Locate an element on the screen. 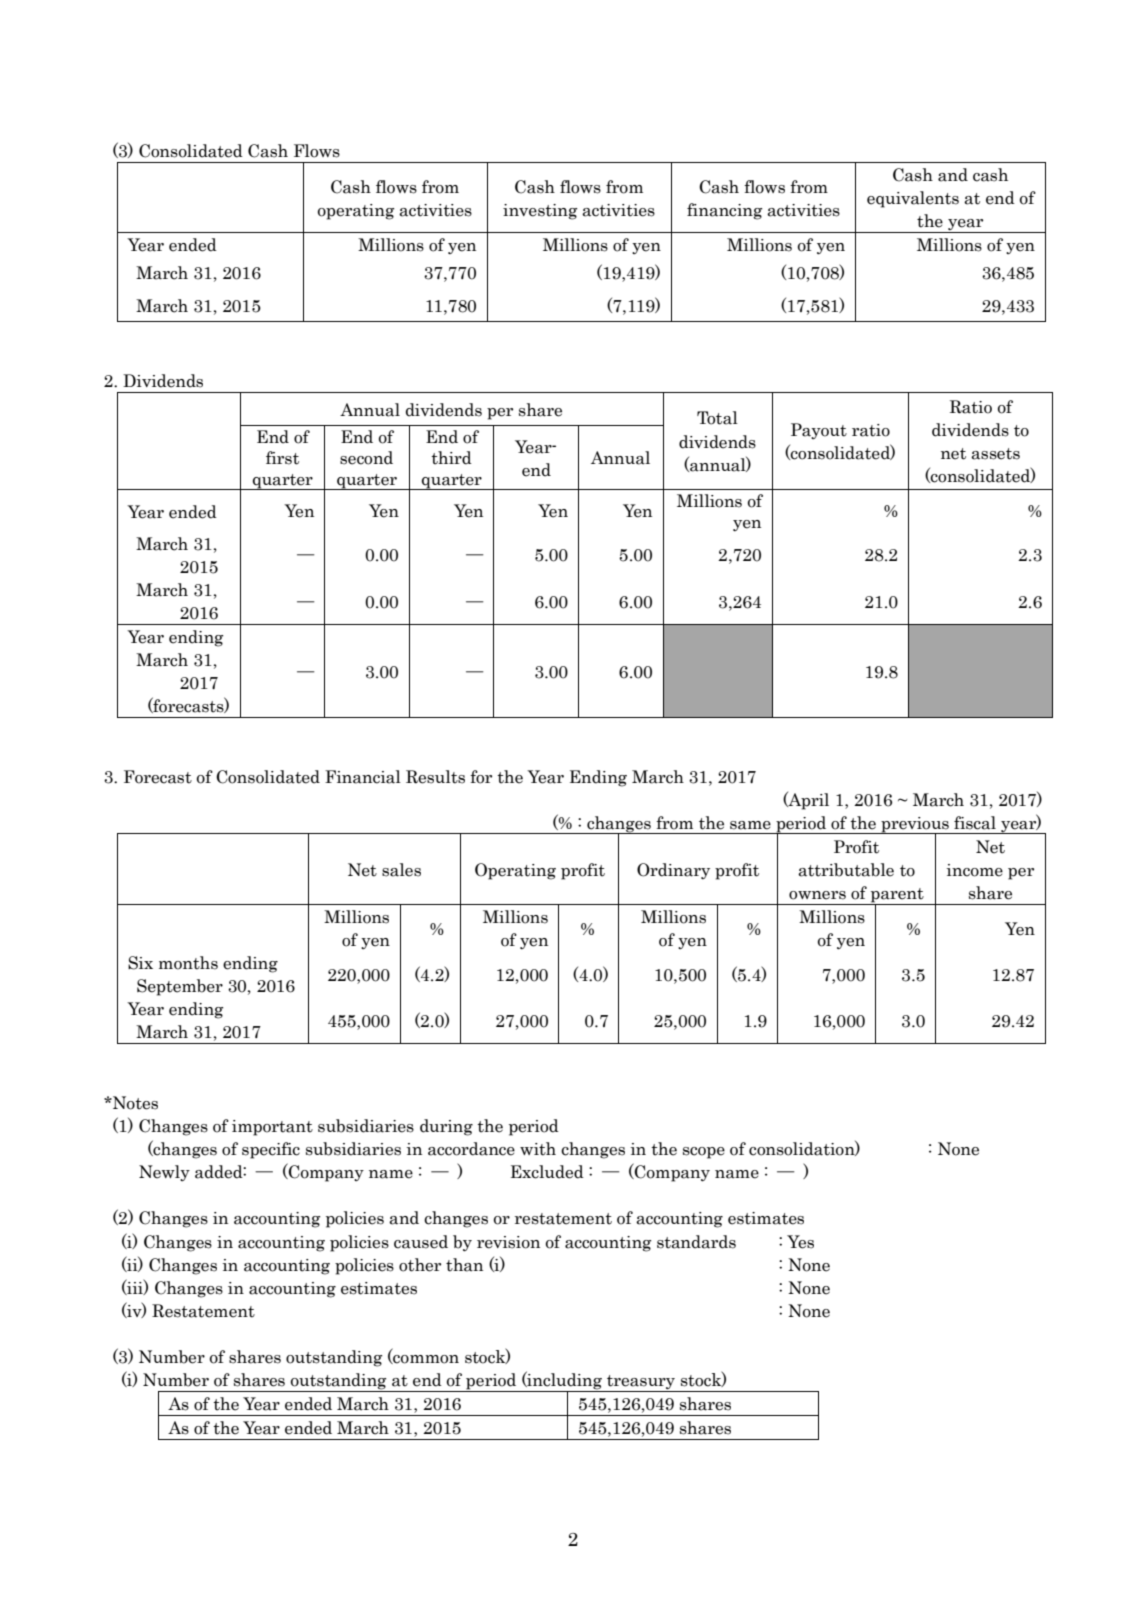 The height and width of the screenshot is (1620, 1146). investing is located at coordinates (540, 212).
